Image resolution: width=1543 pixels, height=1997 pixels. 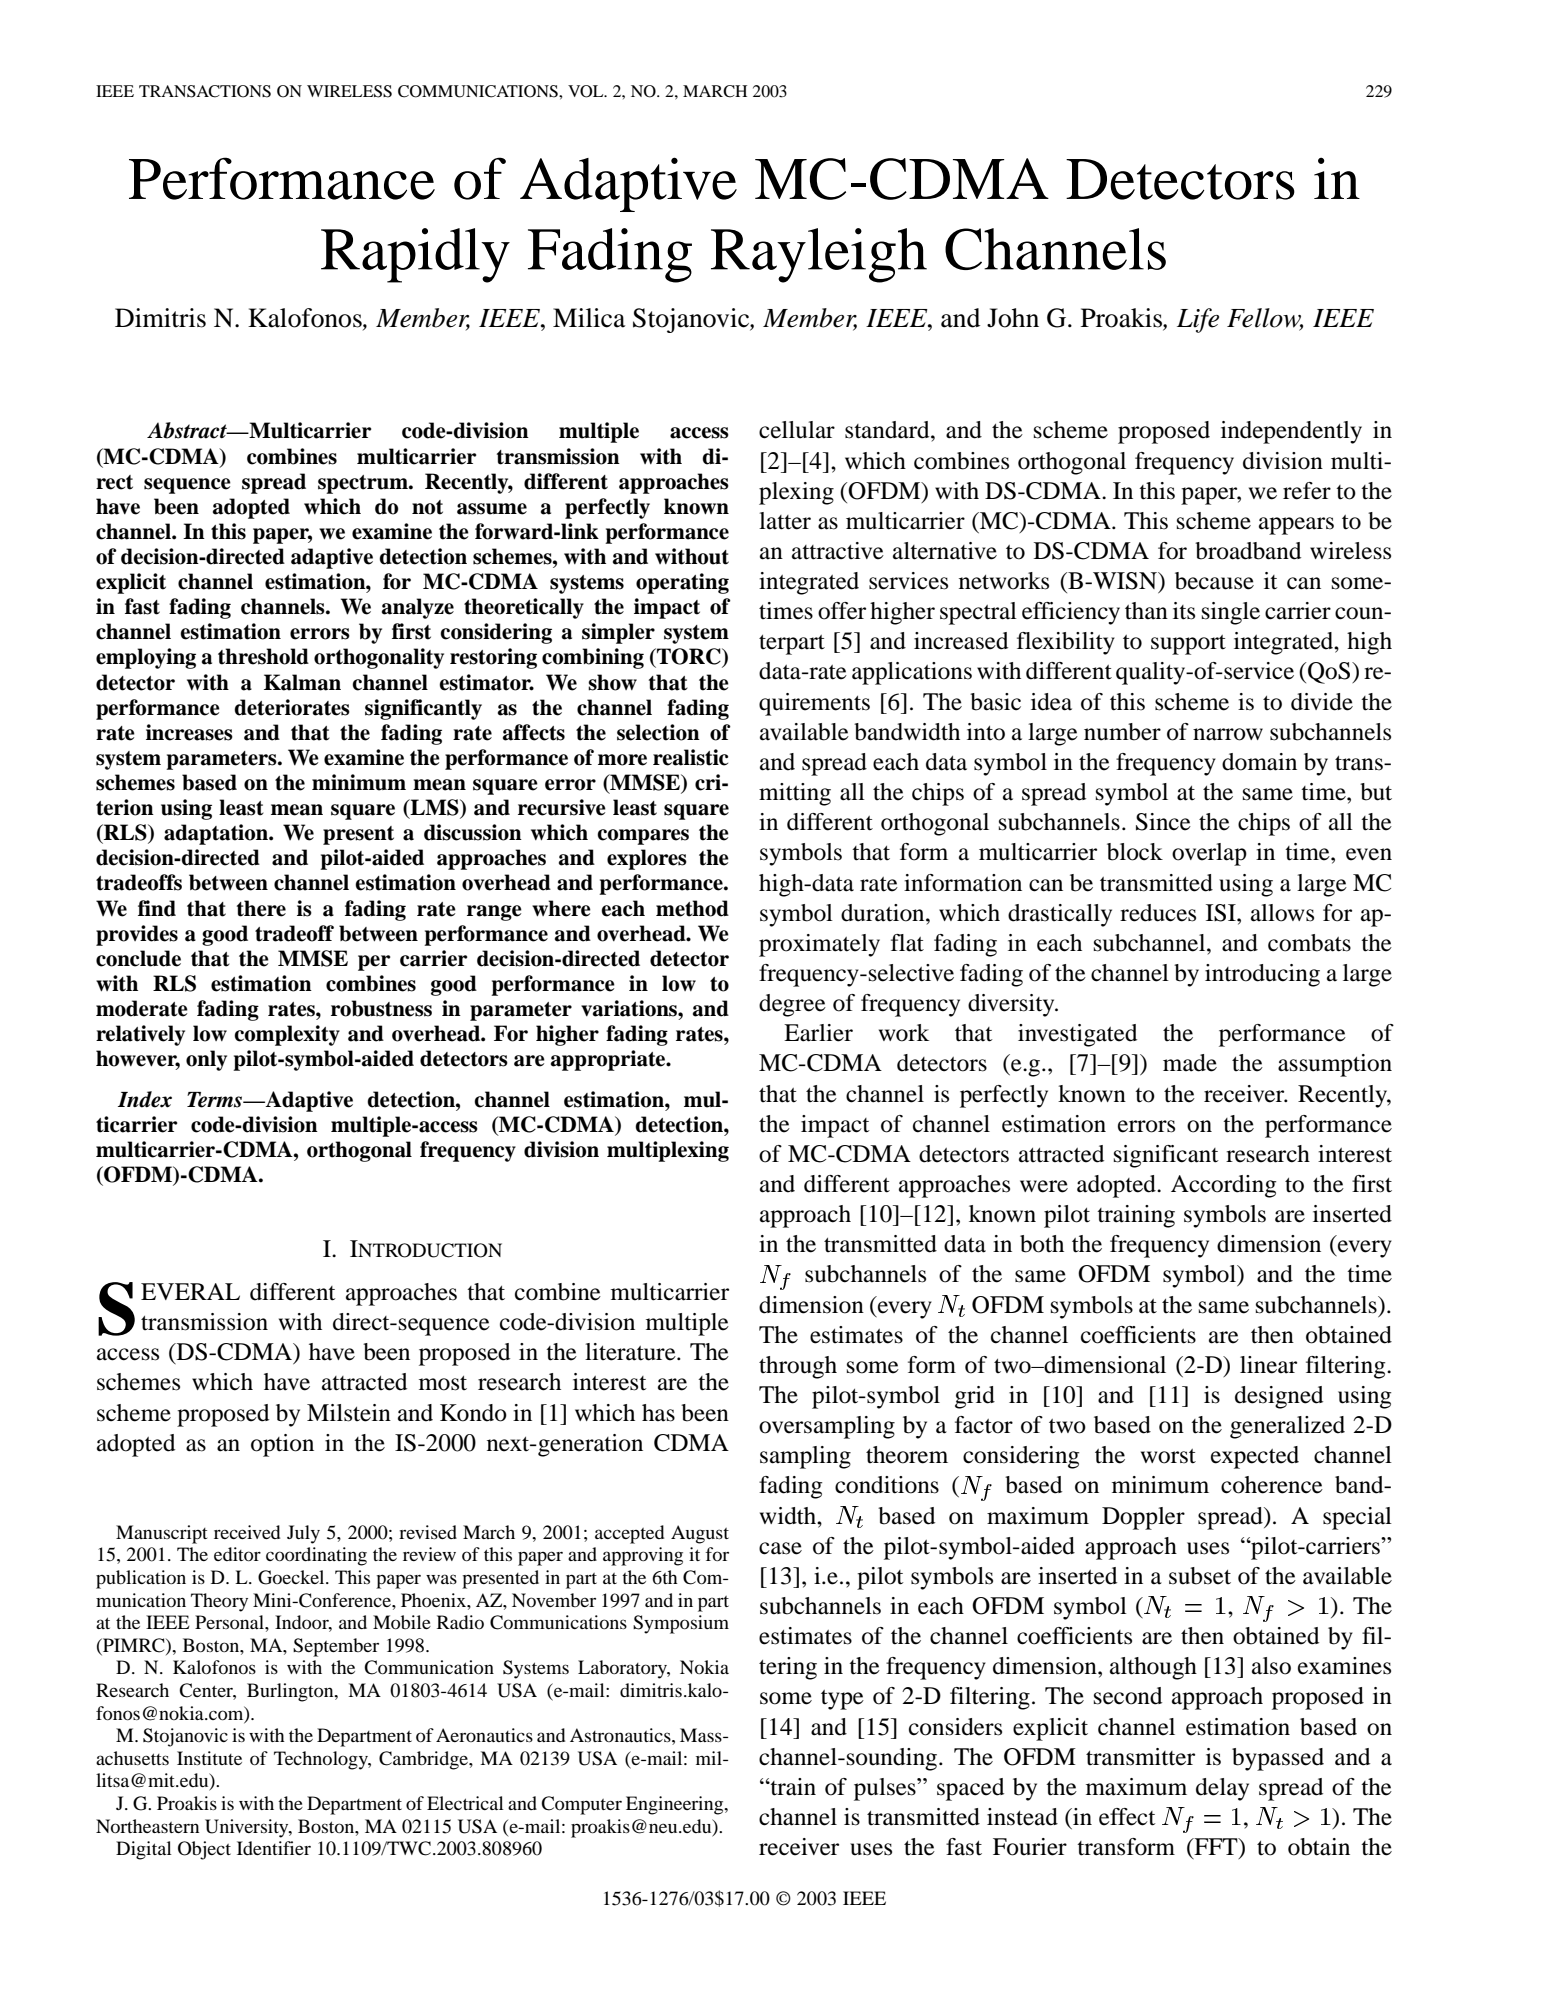 What do you see at coordinates (217, 834) in the image?
I see `adaptation` at bounding box center [217, 834].
